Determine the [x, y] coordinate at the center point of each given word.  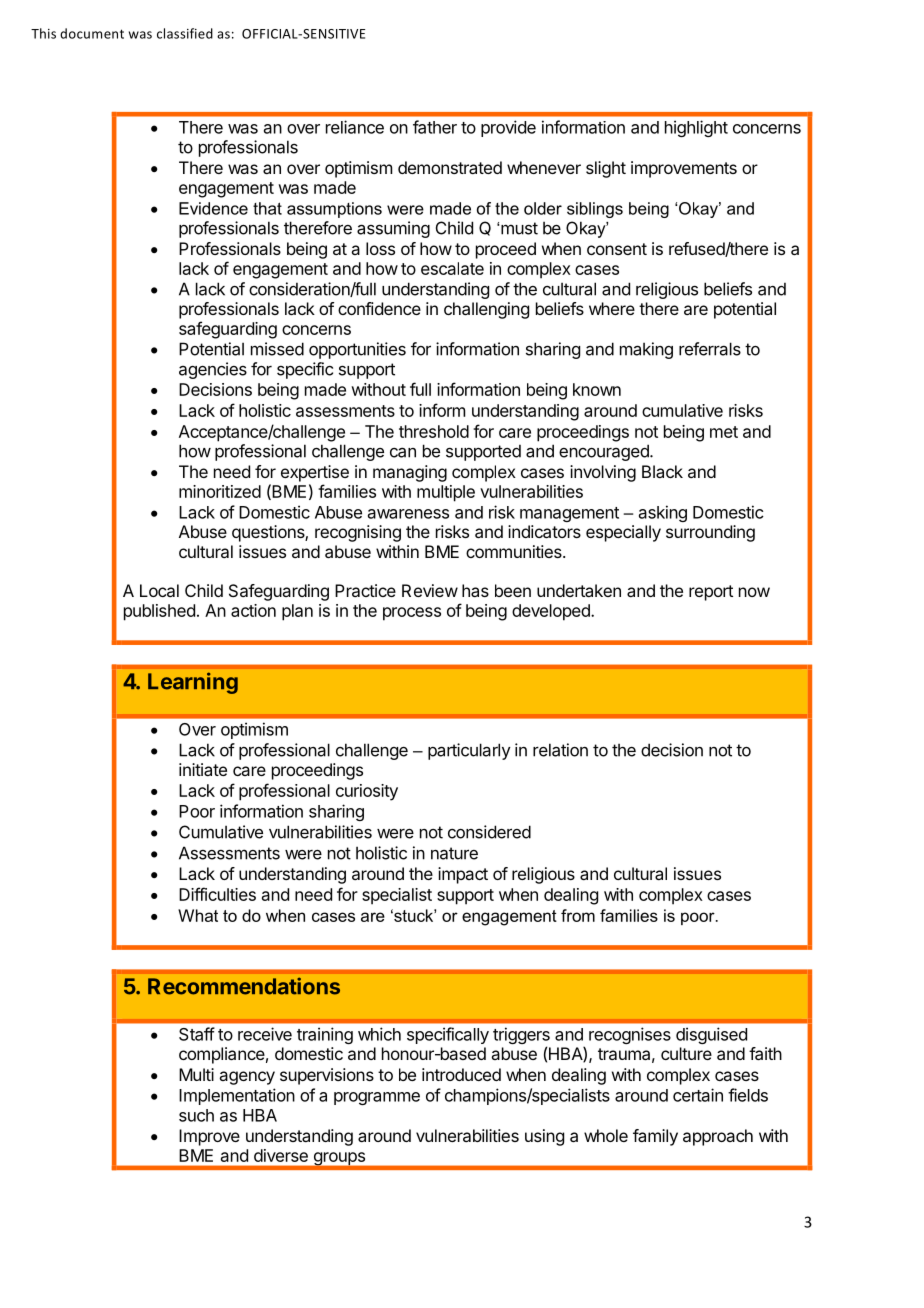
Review [430, 590]
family [655, 1137]
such [196, 1115]
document [92, 33]
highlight [696, 128]
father [435, 127]
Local [159, 590]
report [711, 593]
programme [377, 1098]
